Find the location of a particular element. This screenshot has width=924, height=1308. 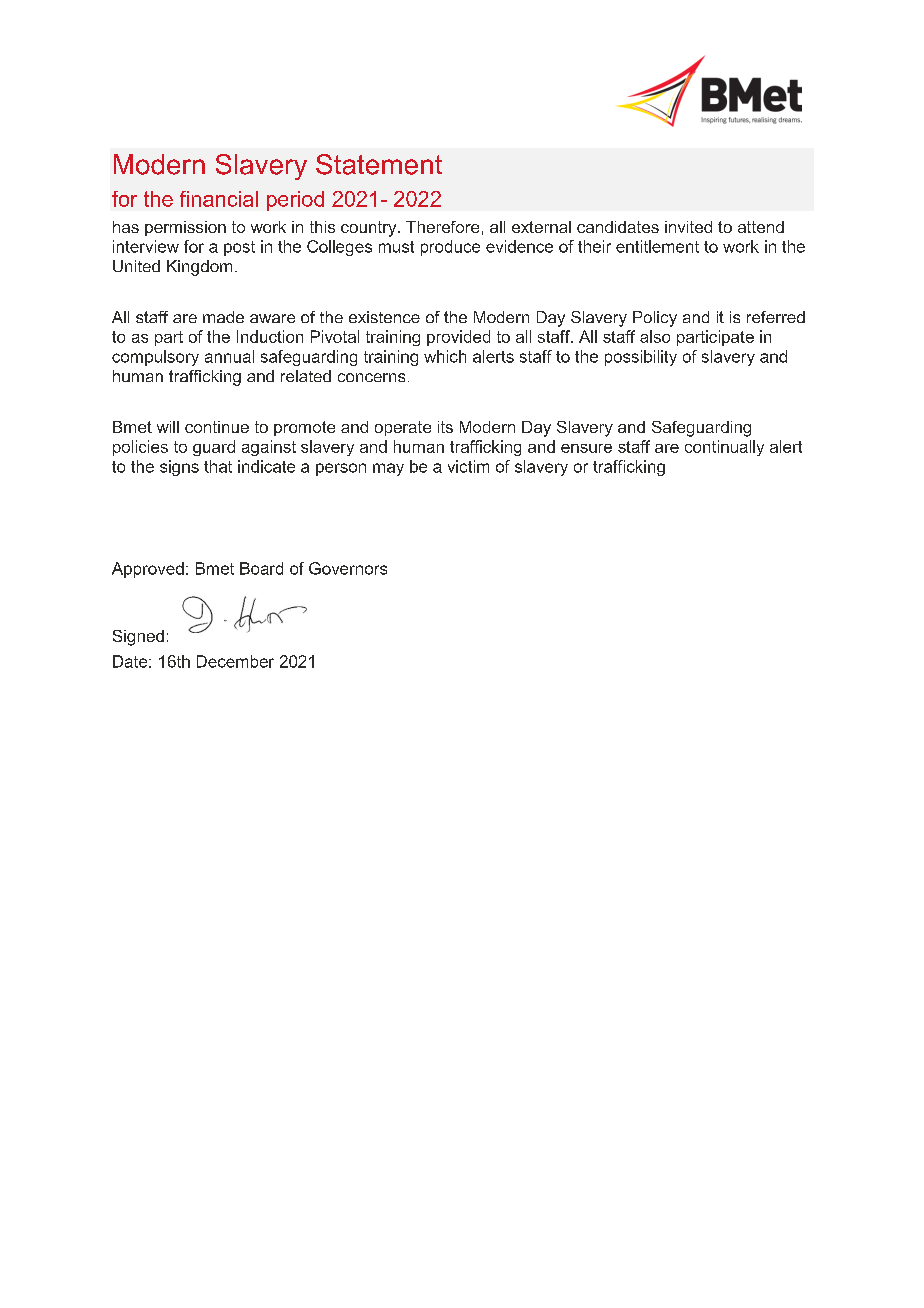

invited is located at coordinates (688, 227).
